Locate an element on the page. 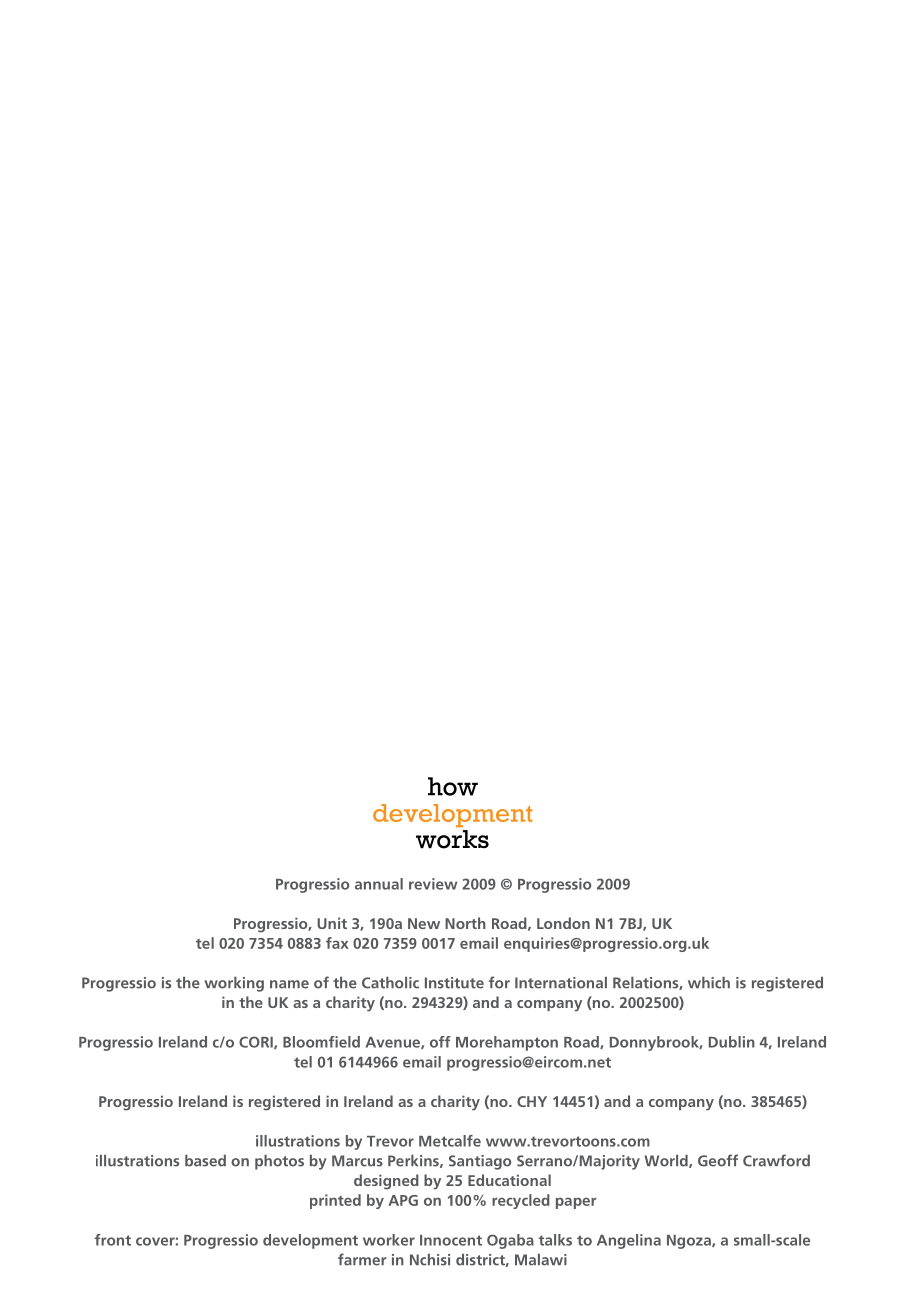 This document has height=1308, width=924. works is located at coordinates (452, 839).
